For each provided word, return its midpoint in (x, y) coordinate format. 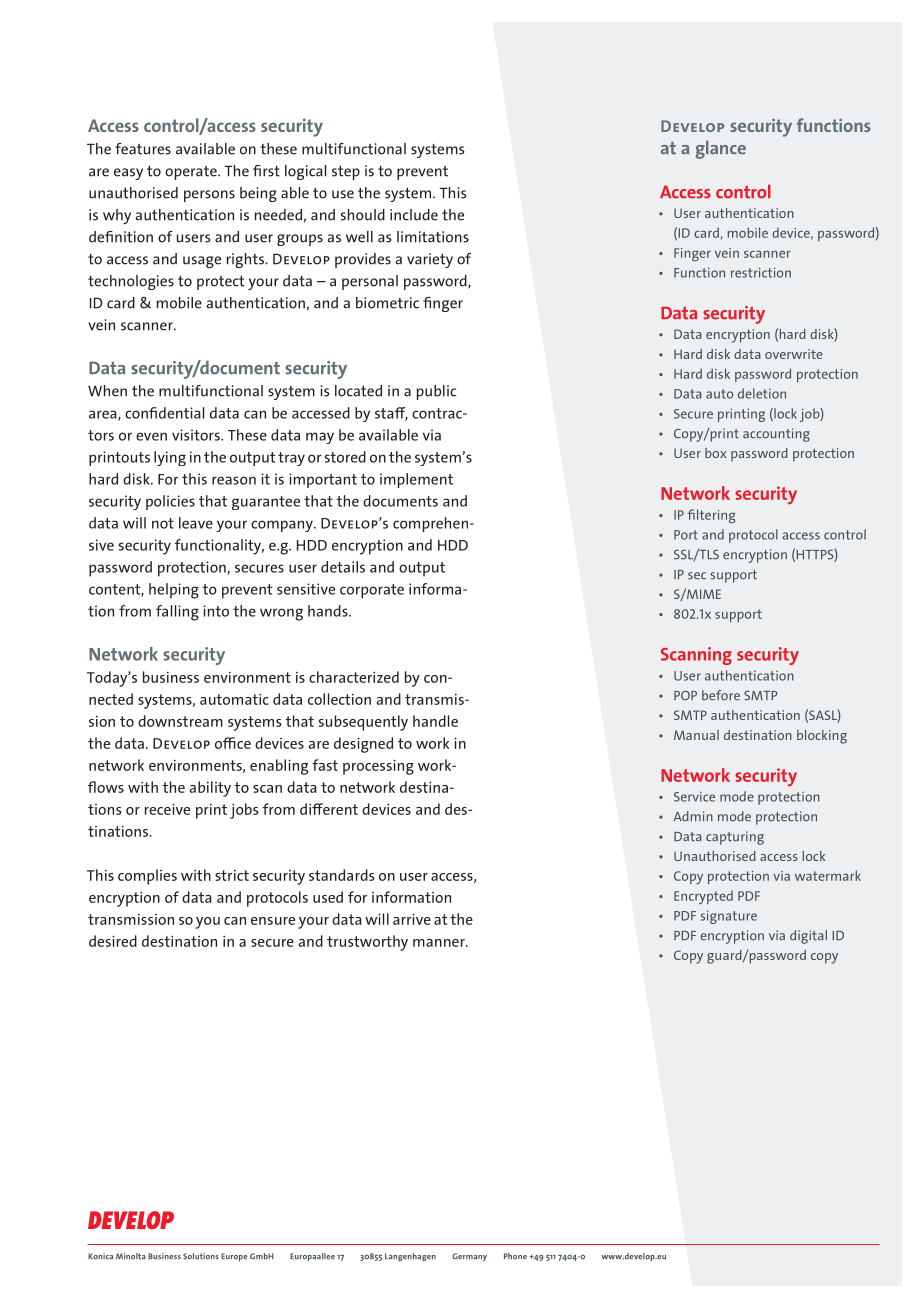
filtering (711, 516)
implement (416, 480)
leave (196, 523)
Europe (234, 1257)
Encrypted (703, 897)
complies (147, 877)
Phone (515, 1256)
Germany (469, 1257)
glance (721, 150)
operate (192, 173)
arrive (412, 919)
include (414, 215)
